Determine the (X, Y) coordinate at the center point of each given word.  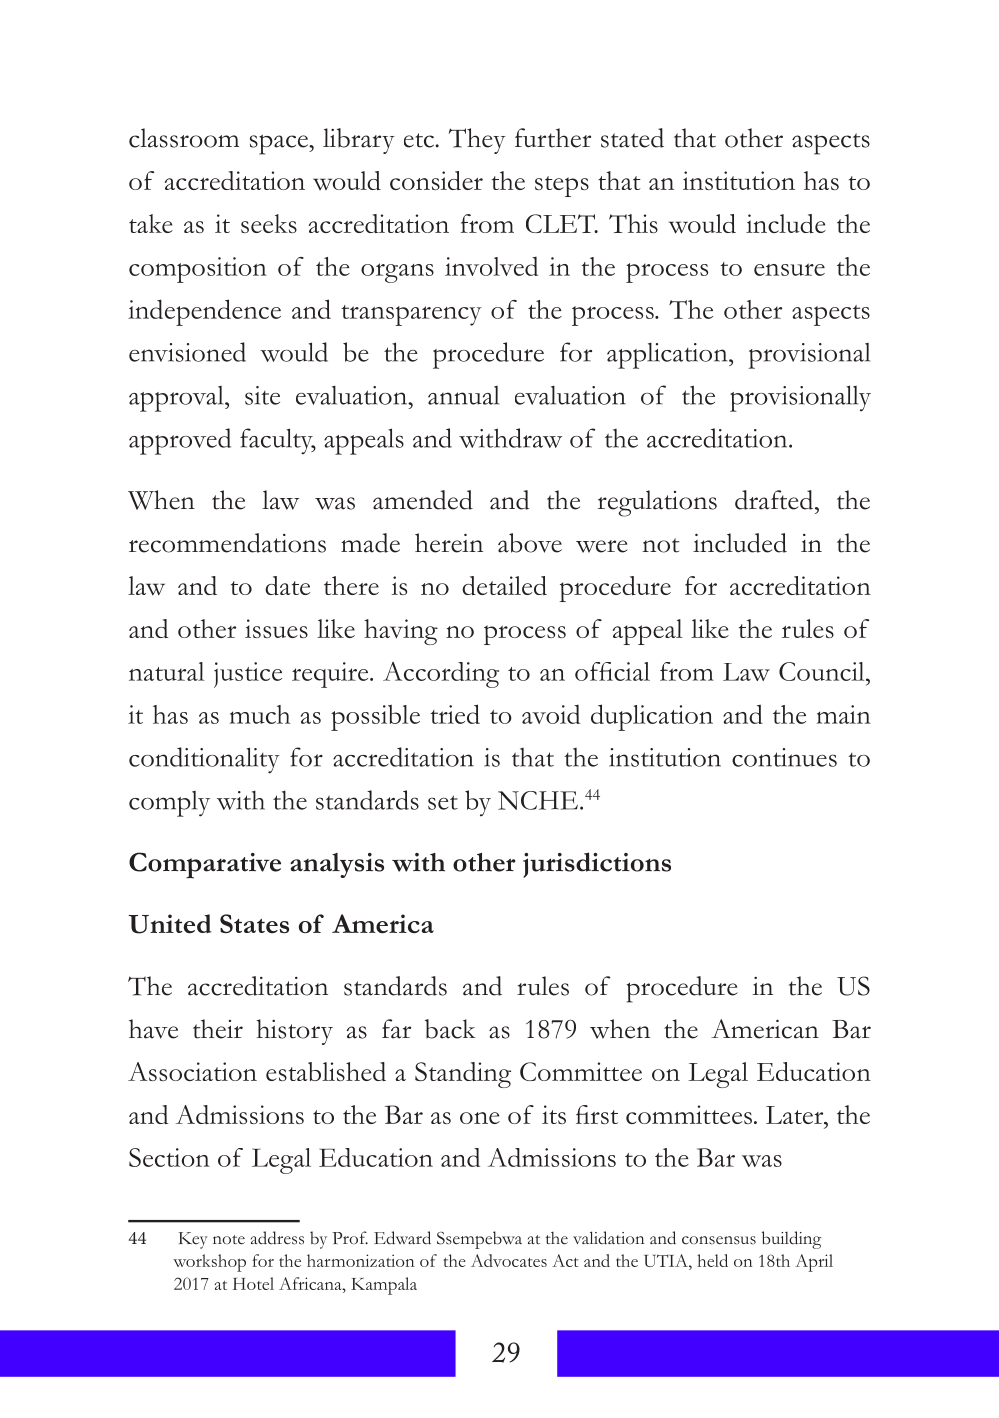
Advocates (509, 1260)
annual (463, 395)
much (260, 714)
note (229, 1240)
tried (455, 714)
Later (796, 1115)
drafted (775, 500)
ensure (789, 269)
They (477, 141)
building (791, 1240)
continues (784, 757)
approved (180, 441)
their (218, 1029)
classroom (184, 138)
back (450, 1029)
